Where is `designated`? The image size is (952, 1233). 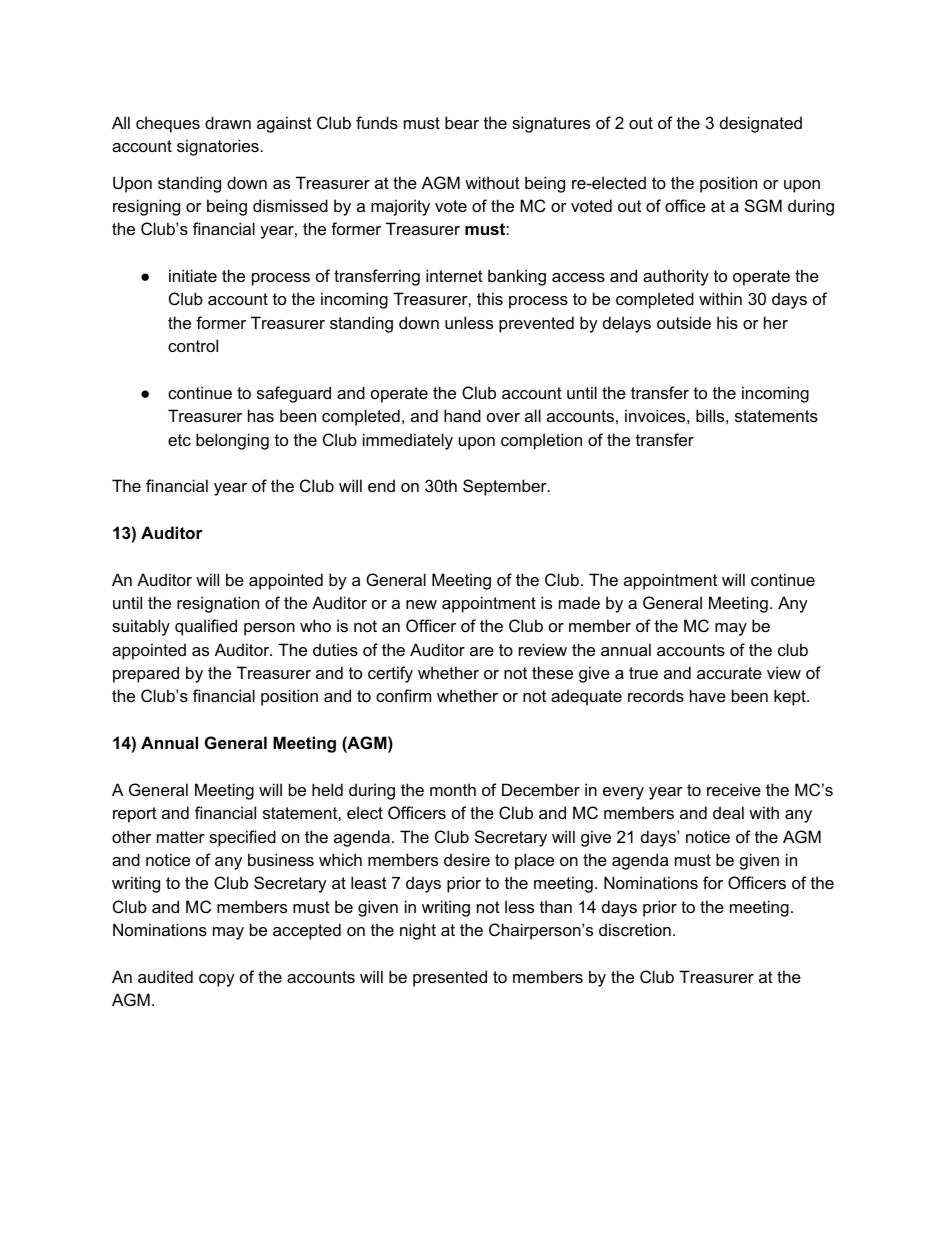
designated is located at coordinates (761, 124).
